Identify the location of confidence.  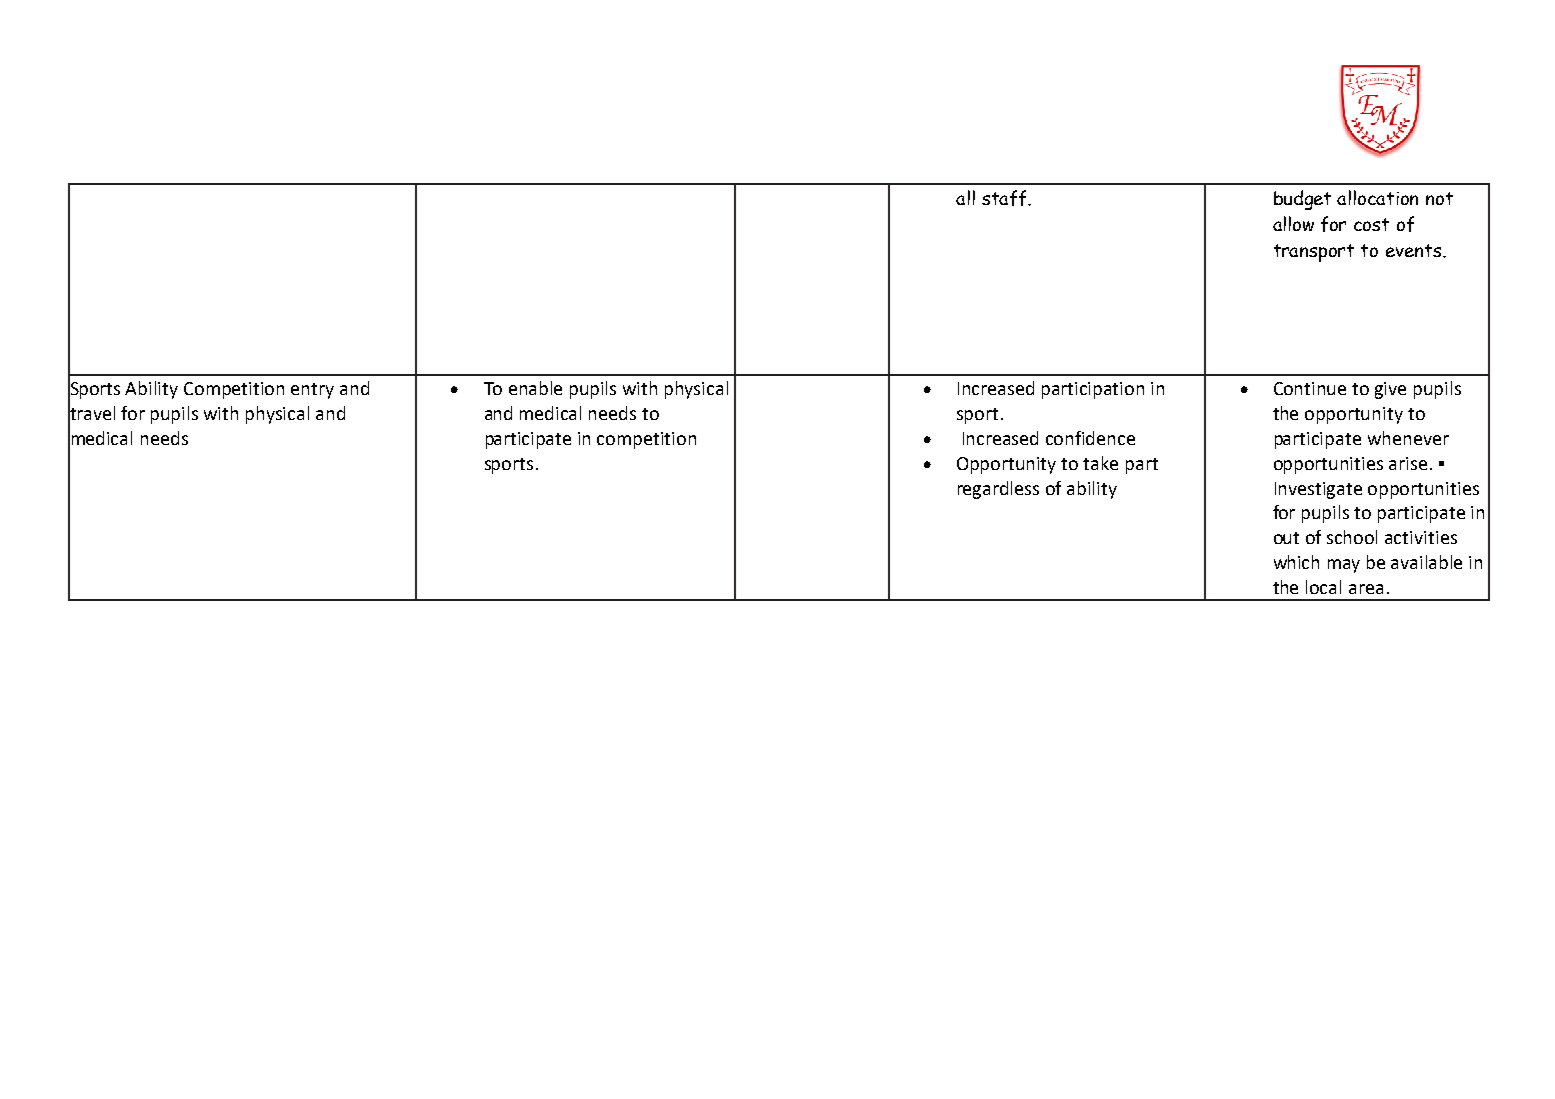
(1090, 438).
